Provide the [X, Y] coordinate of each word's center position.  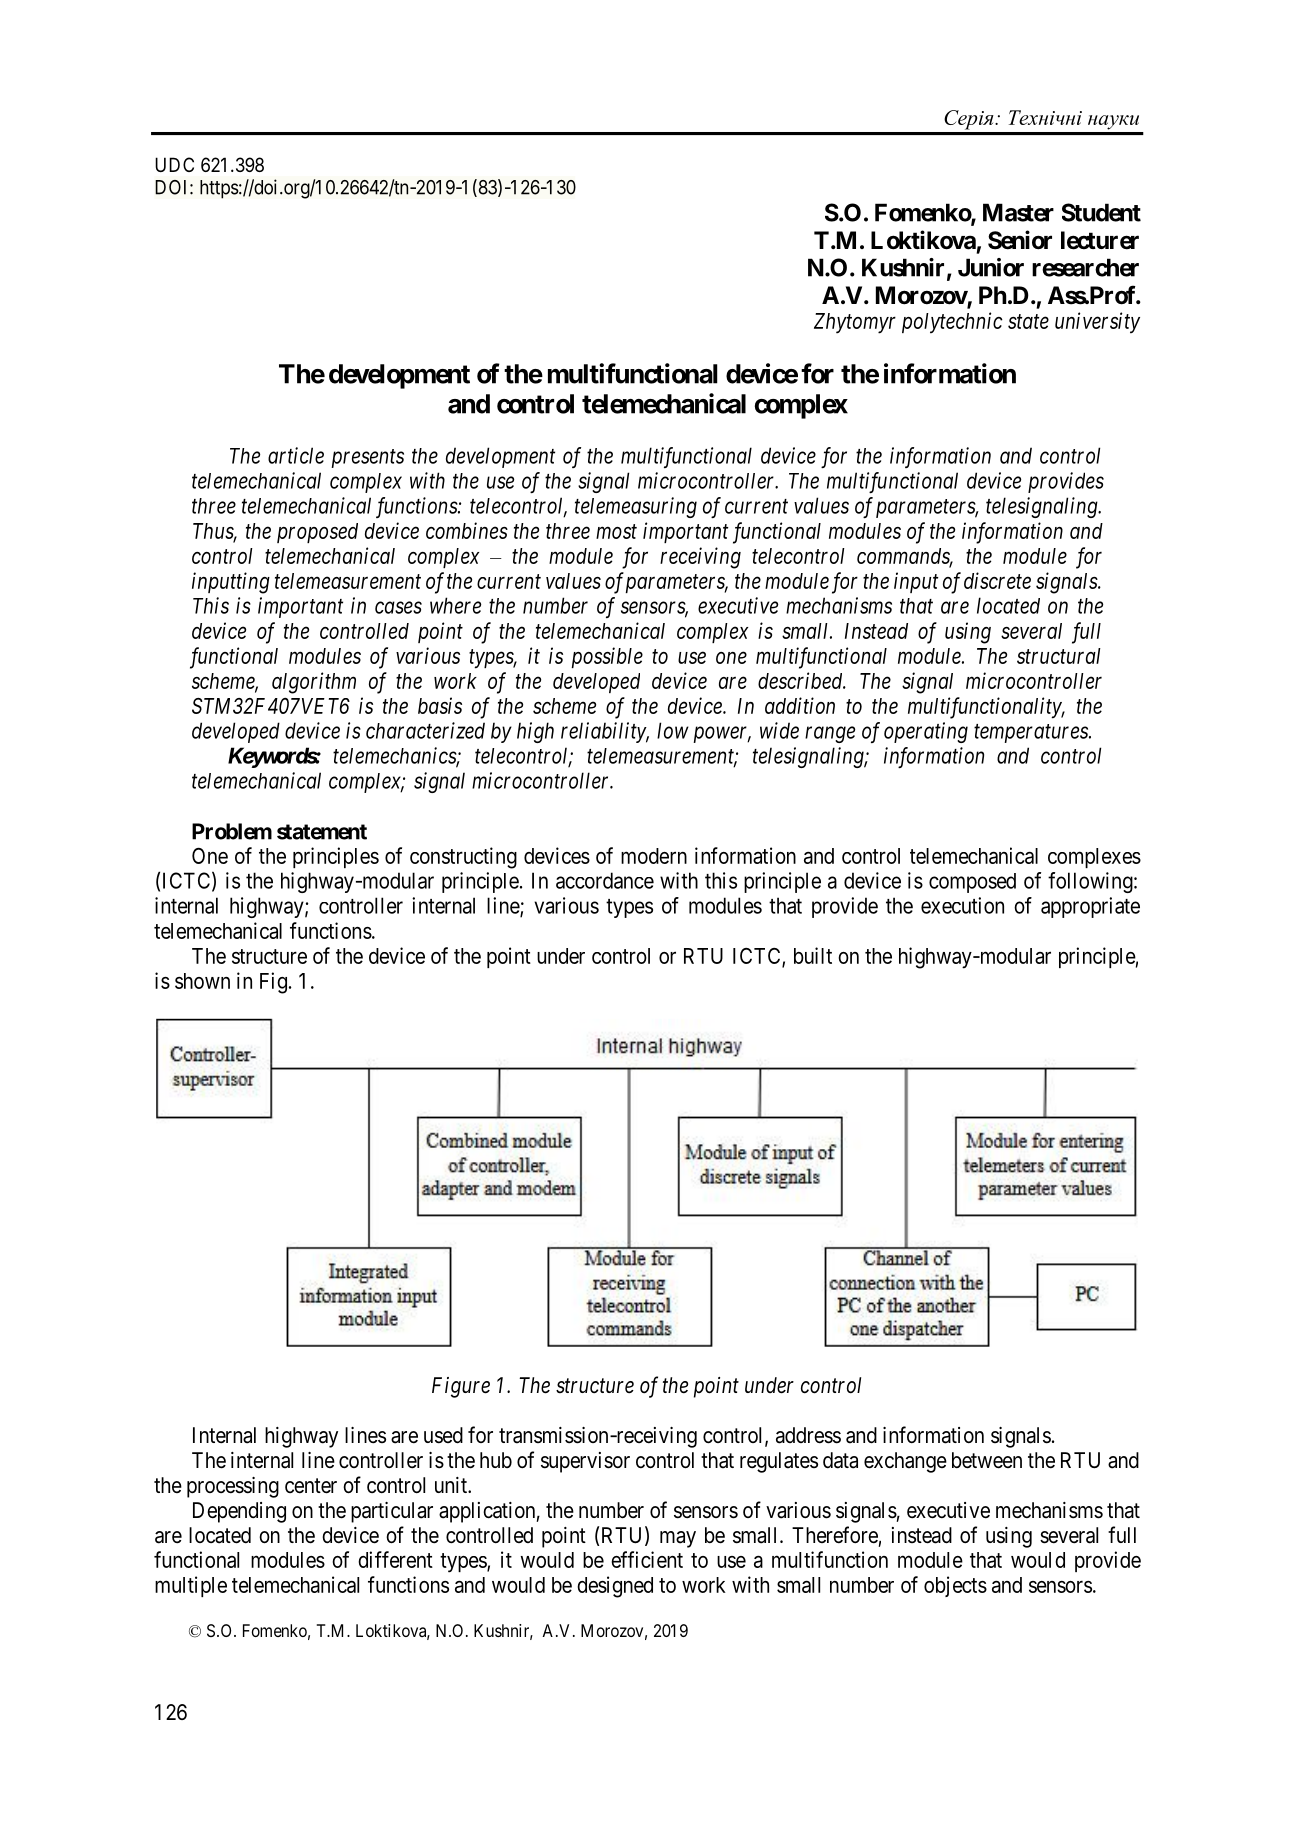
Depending [239, 1512]
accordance [605, 880]
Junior [991, 267]
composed [972, 883]
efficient [647, 1559]
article [296, 455]
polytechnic [952, 323]
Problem [232, 831]
